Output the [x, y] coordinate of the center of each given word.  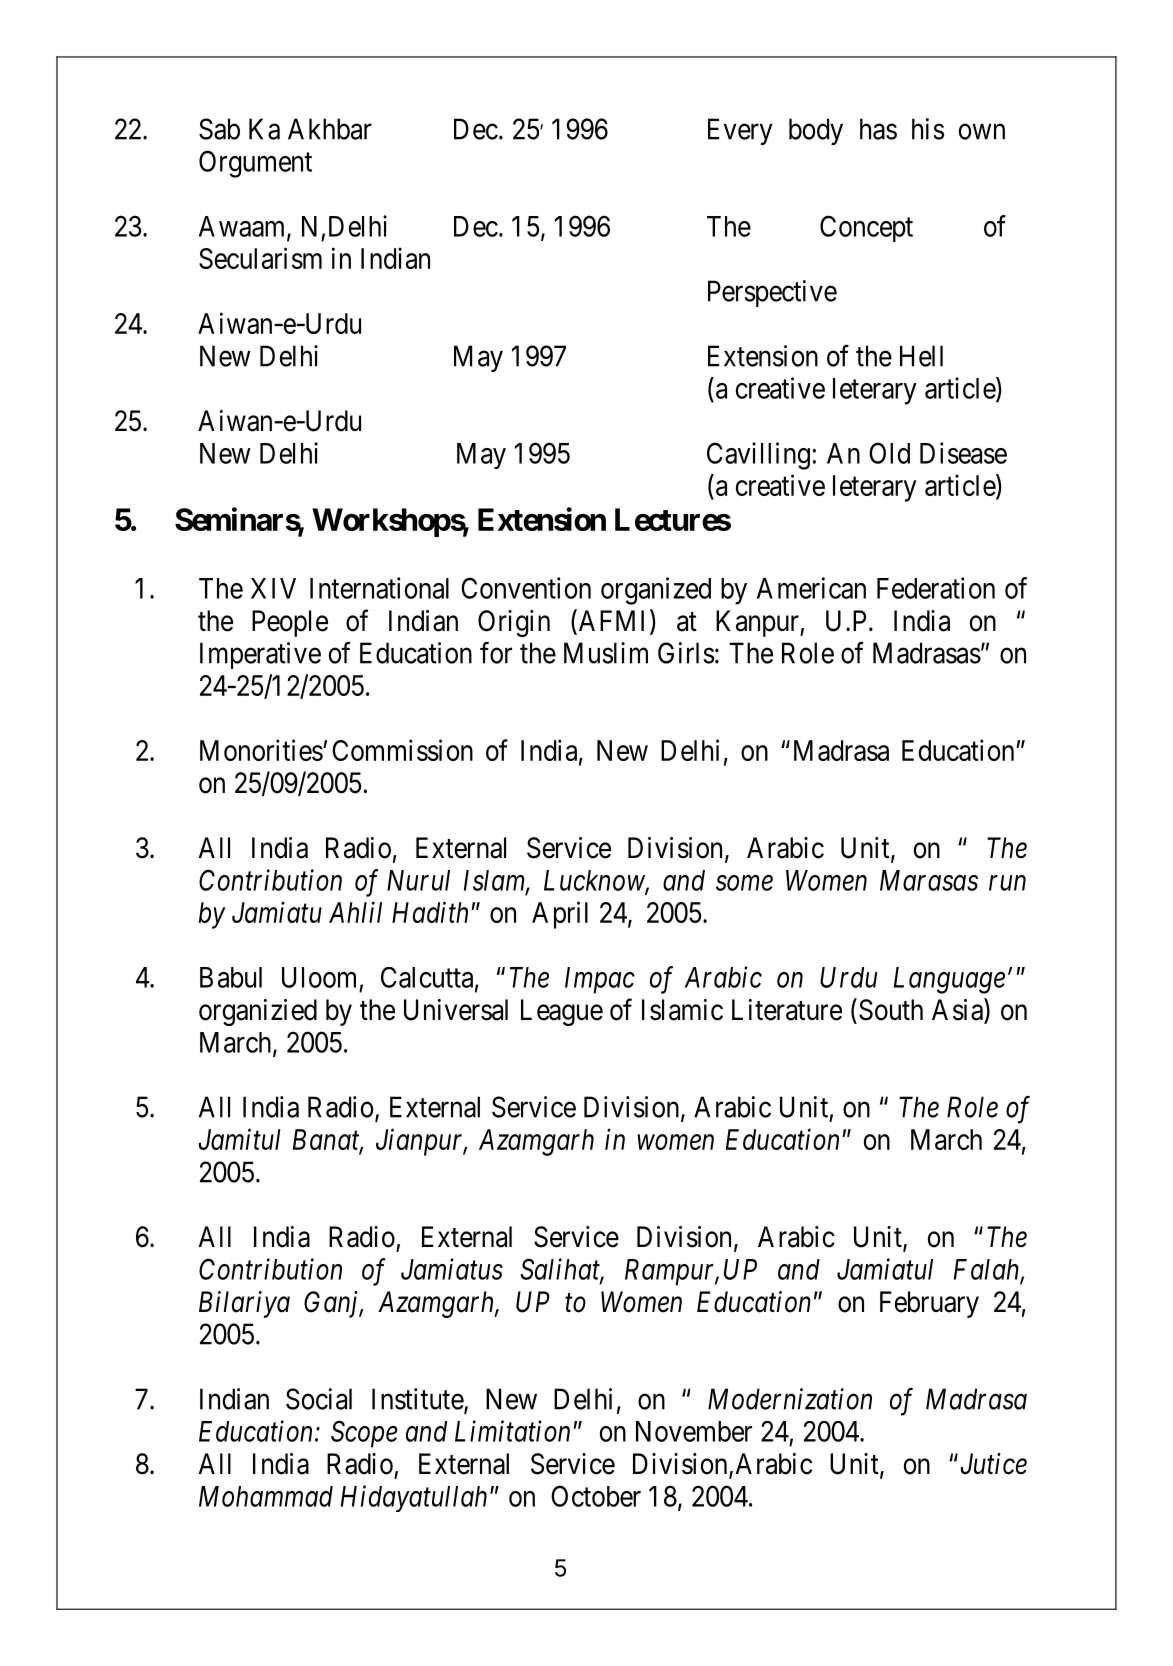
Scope [364, 1434]
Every [740, 131]
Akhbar [330, 129]
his [928, 129]
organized [656, 591]
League [562, 1012]
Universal [456, 1010]
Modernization [790, 1399]
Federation [936, 588]
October [596, 1496]
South [891, 1010]
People [290, 623]
